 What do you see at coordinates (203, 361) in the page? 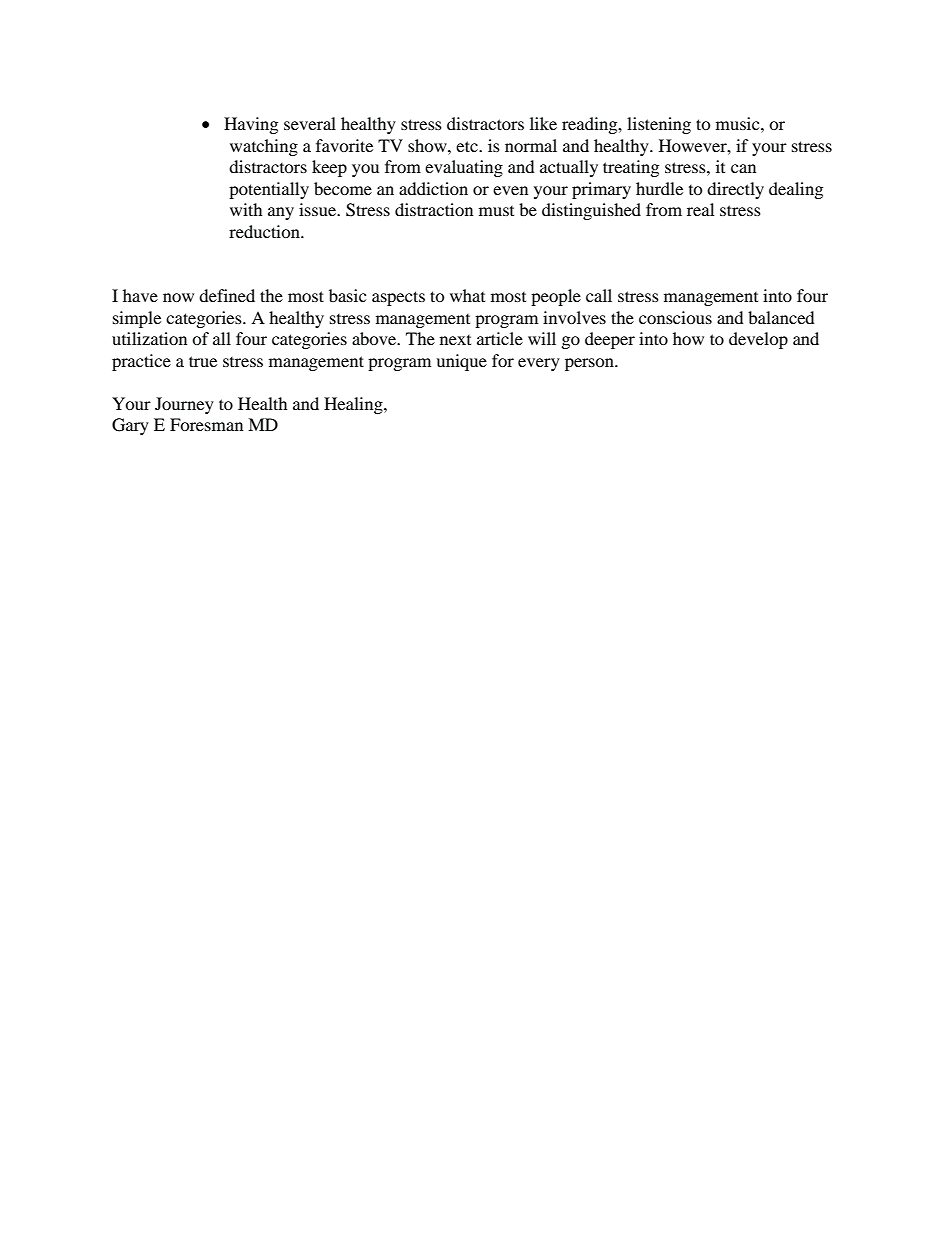
I see `true` at bounding box center [203, 361].
